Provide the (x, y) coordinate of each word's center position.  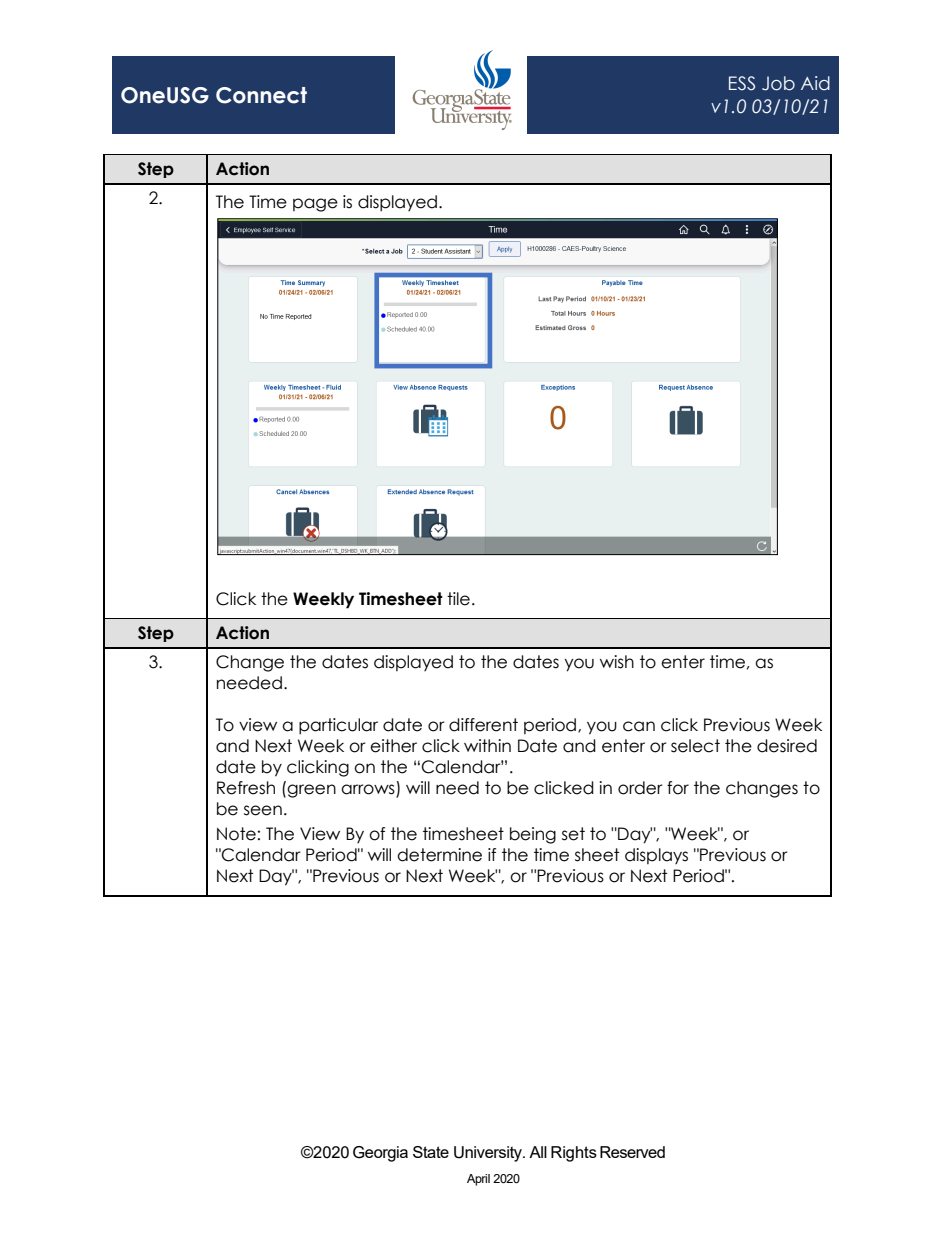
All (538, 1152)
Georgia (380, 1154)
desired (787, 746)
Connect (261, 95)
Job (778, 83)
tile (458, 599)
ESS (742, 83)
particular (338, 726)
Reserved (632, 1152)
